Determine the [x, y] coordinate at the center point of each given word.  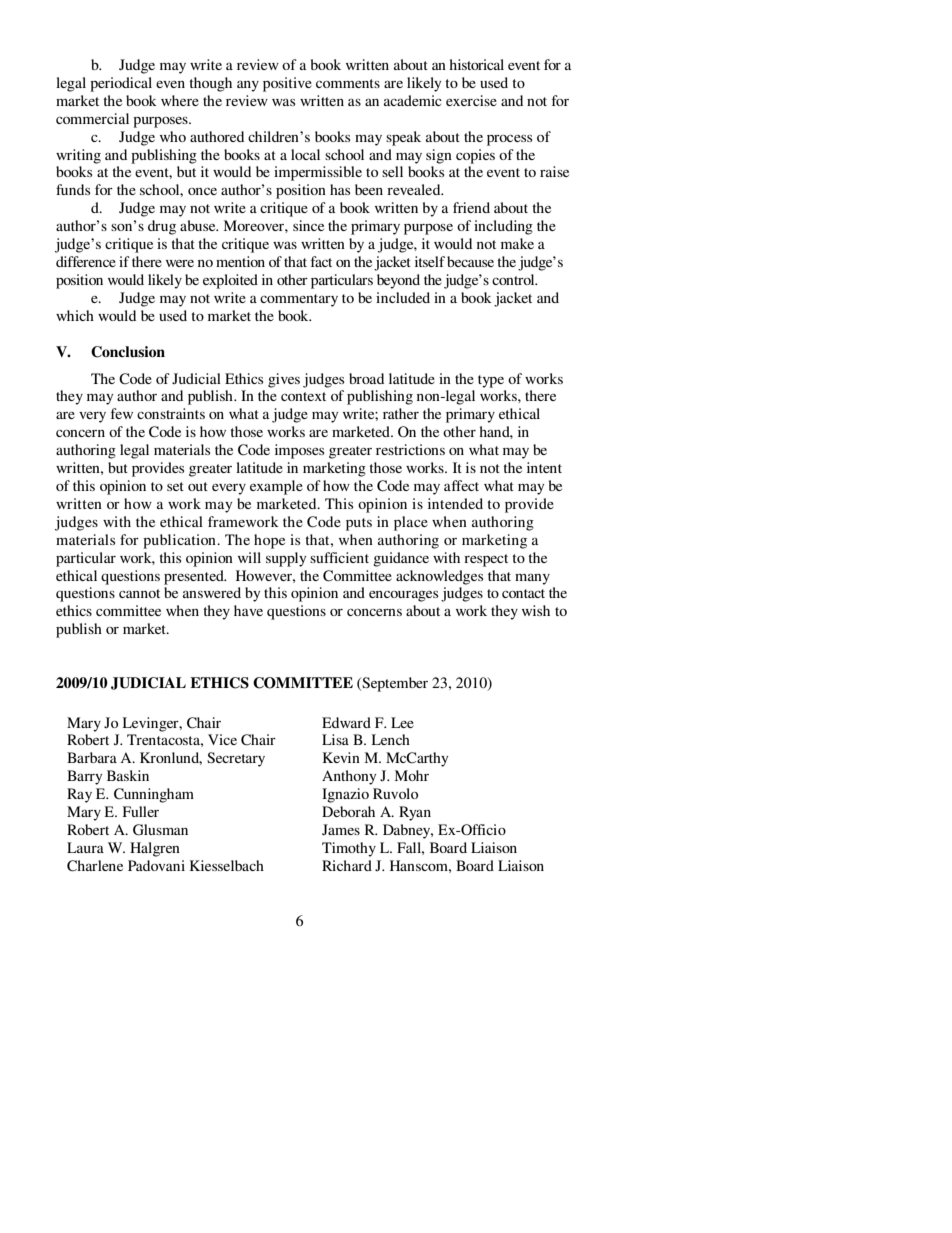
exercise [471, 100]
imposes [299, 451]
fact [321, 261]
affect [461, 485]
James [341, 829]
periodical [121, 84]
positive [287, 84]
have [248, 610]
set [175, 486]
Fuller [141, 811]
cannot [139, 593]
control [514, 279]
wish [536, 610]
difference [86, 261]
